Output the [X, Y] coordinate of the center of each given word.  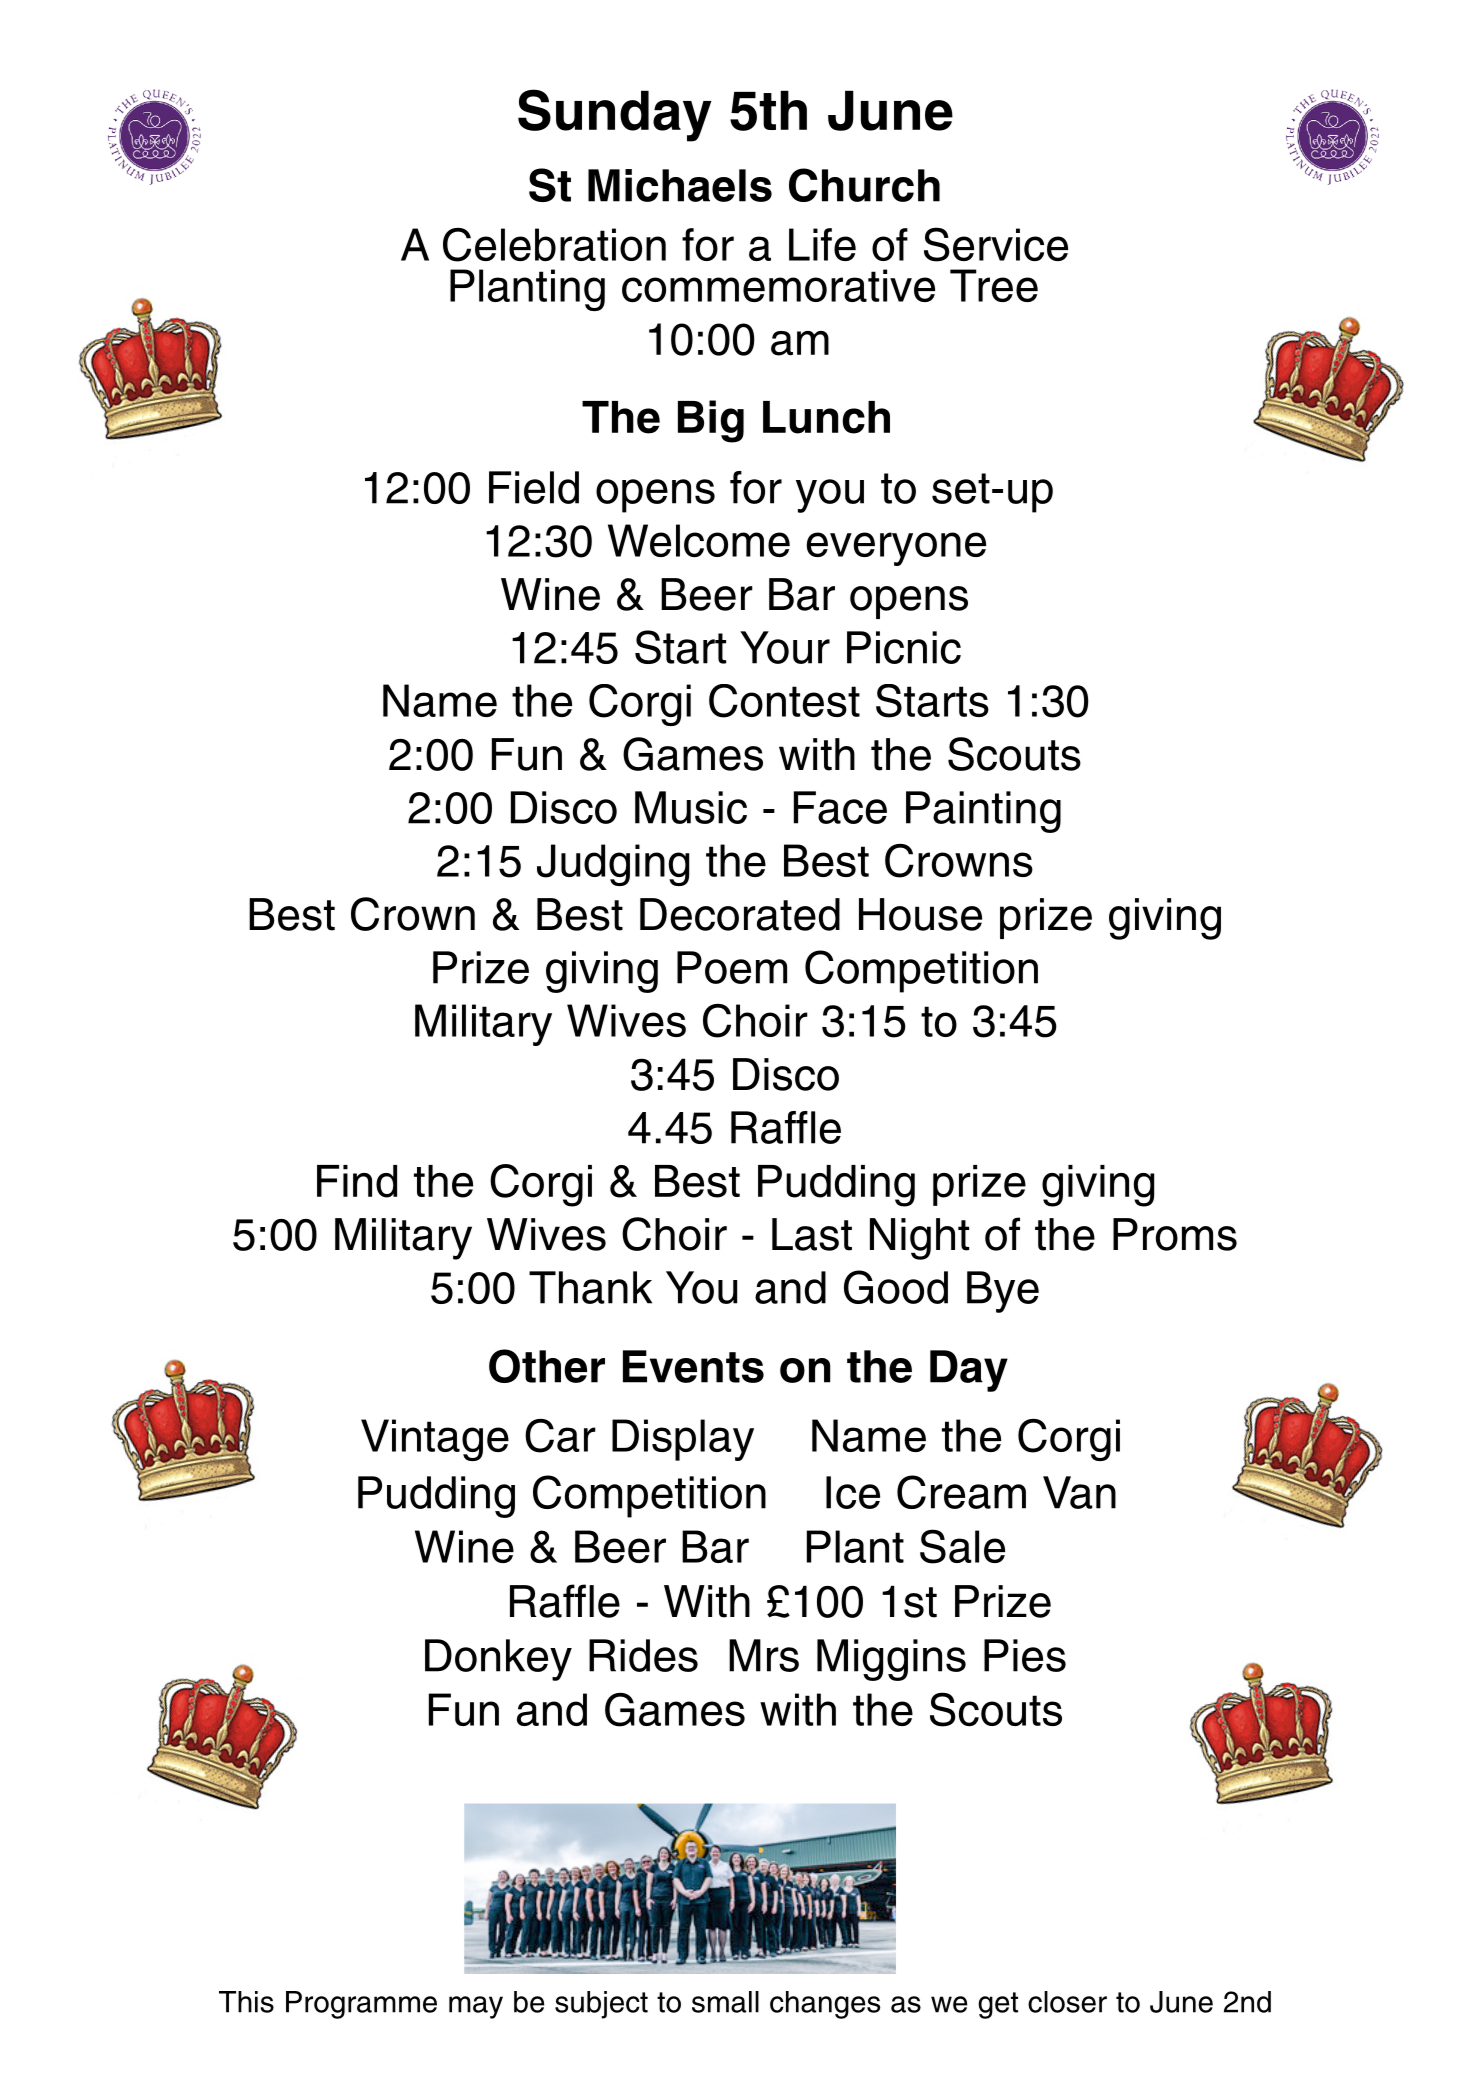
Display [683, 1440]
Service [996, 244]
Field [534, 487]
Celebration [554, 245]
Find [357, 1181]
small [725, 2002]
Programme [361, 2005]
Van [1079, 1492]
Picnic [904, 647]
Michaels [680, 185]
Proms [1175, 1234]
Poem [732, 967]
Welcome [699, 541]
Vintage [435, 1440]
